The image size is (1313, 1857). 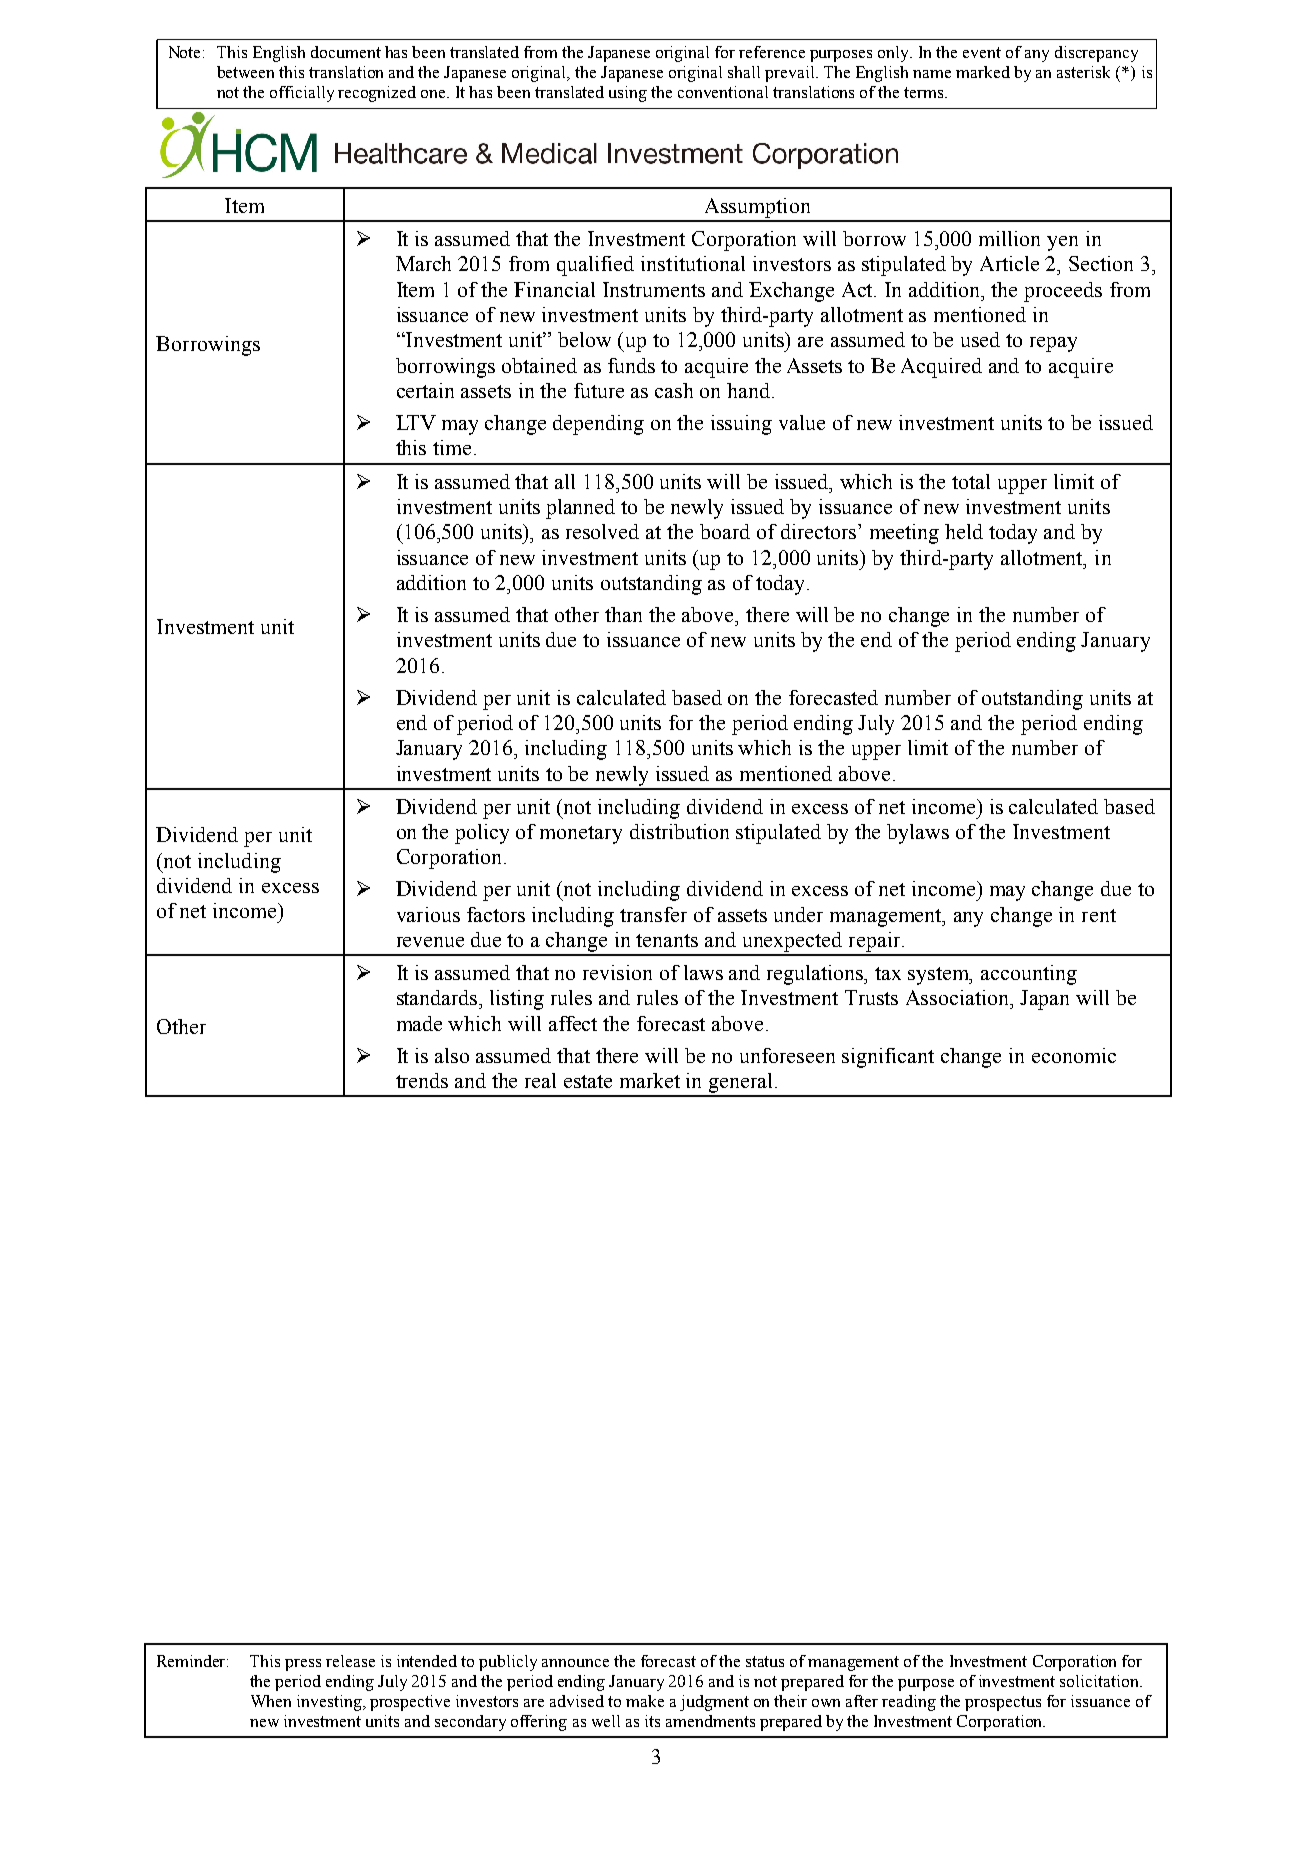 I want to click on trends, so click(x=422, y=1080).
